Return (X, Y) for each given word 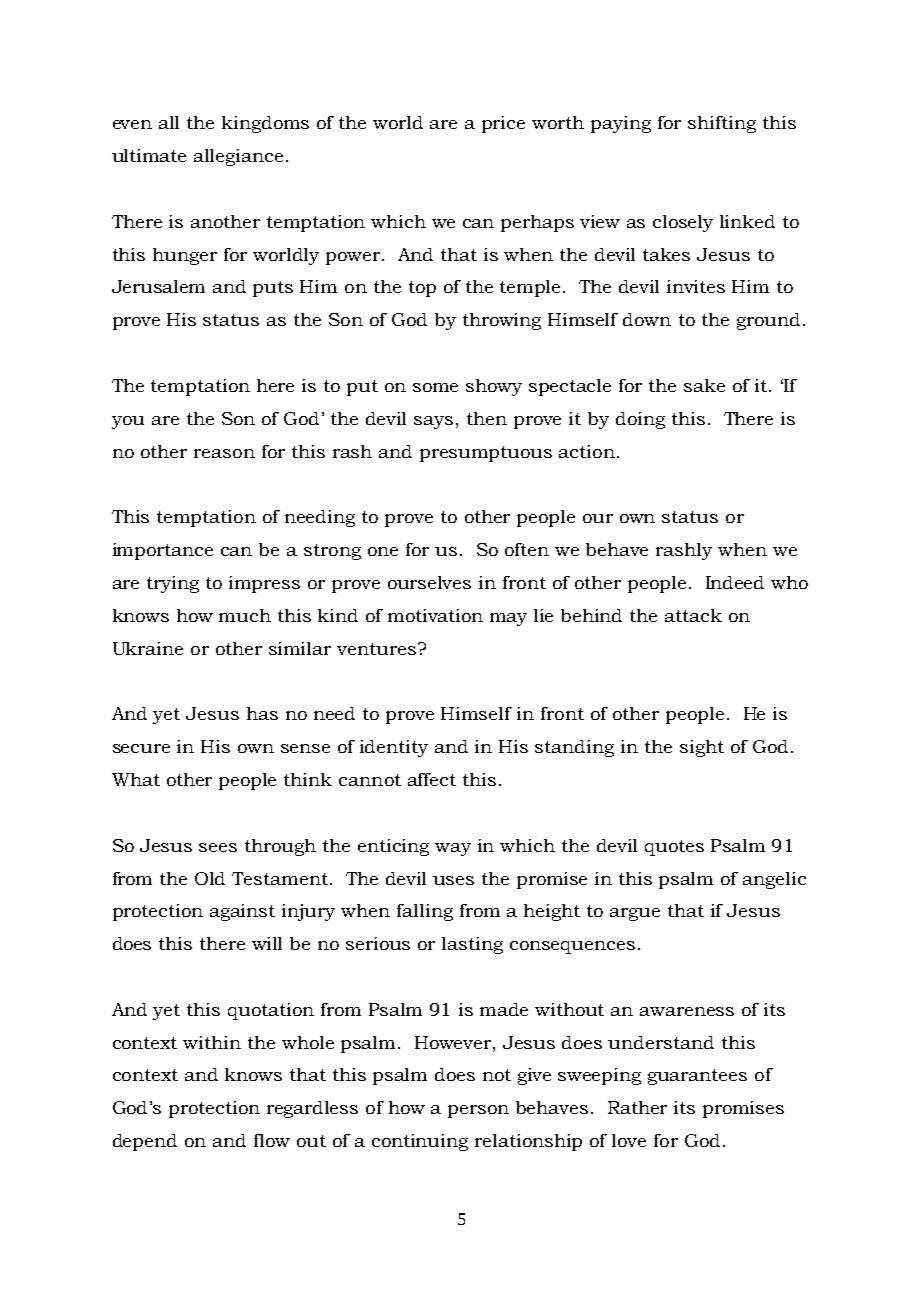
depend (145, 1142)
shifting (722, 124)
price (503, 124)
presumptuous (486, 454)
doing (640, 420)
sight (702, 748)
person (478, 1111)
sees (218, 847)
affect (432, 779)
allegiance (238, 157)
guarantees (697, 1077)
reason (224, 453)
